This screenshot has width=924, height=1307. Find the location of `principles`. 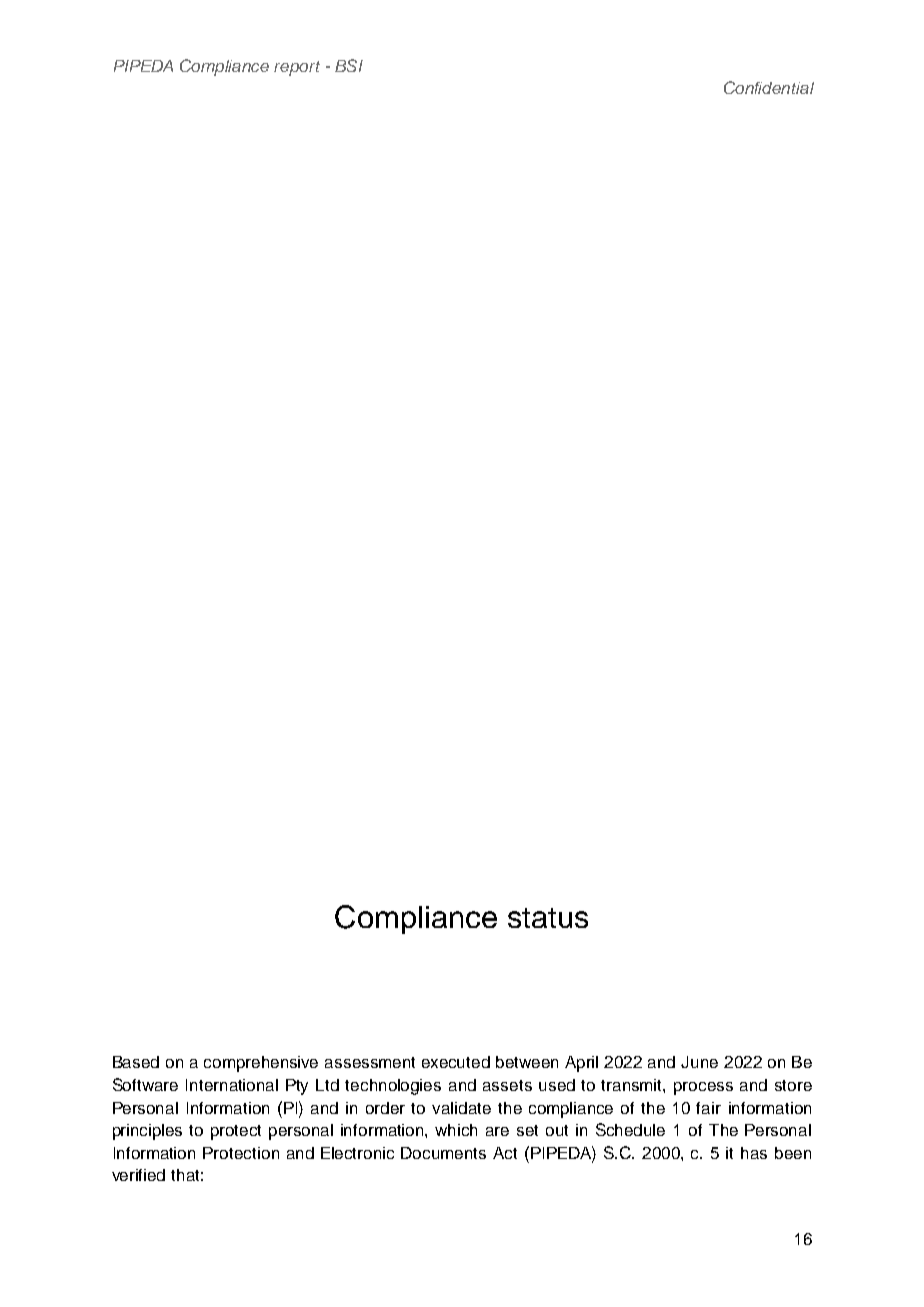

principles is located at coordinates (147, 1132).
